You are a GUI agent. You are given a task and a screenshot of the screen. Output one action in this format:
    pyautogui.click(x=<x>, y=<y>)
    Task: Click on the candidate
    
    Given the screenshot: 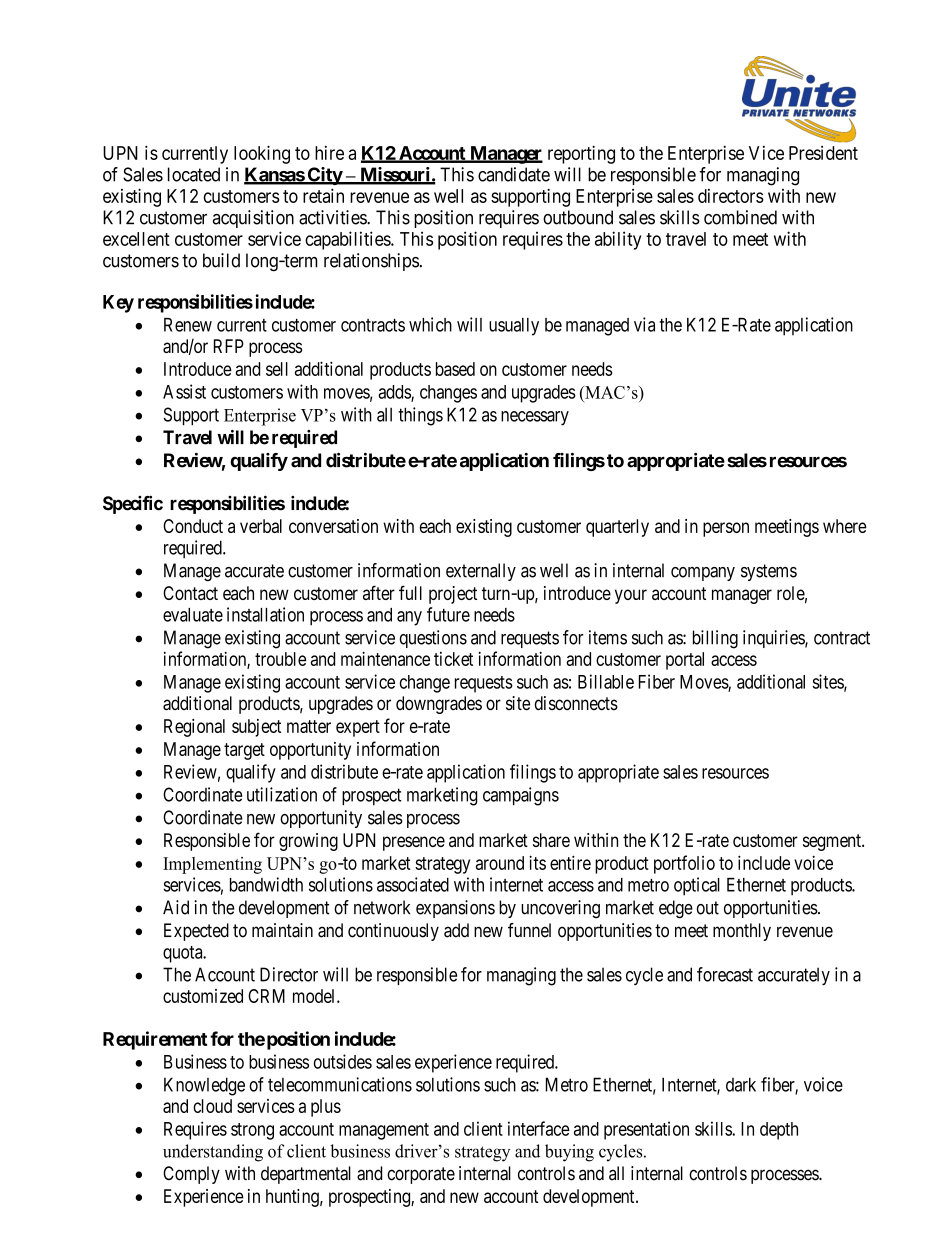 What is the action you would take?
    pyautogui.click(x=514, y=174)
